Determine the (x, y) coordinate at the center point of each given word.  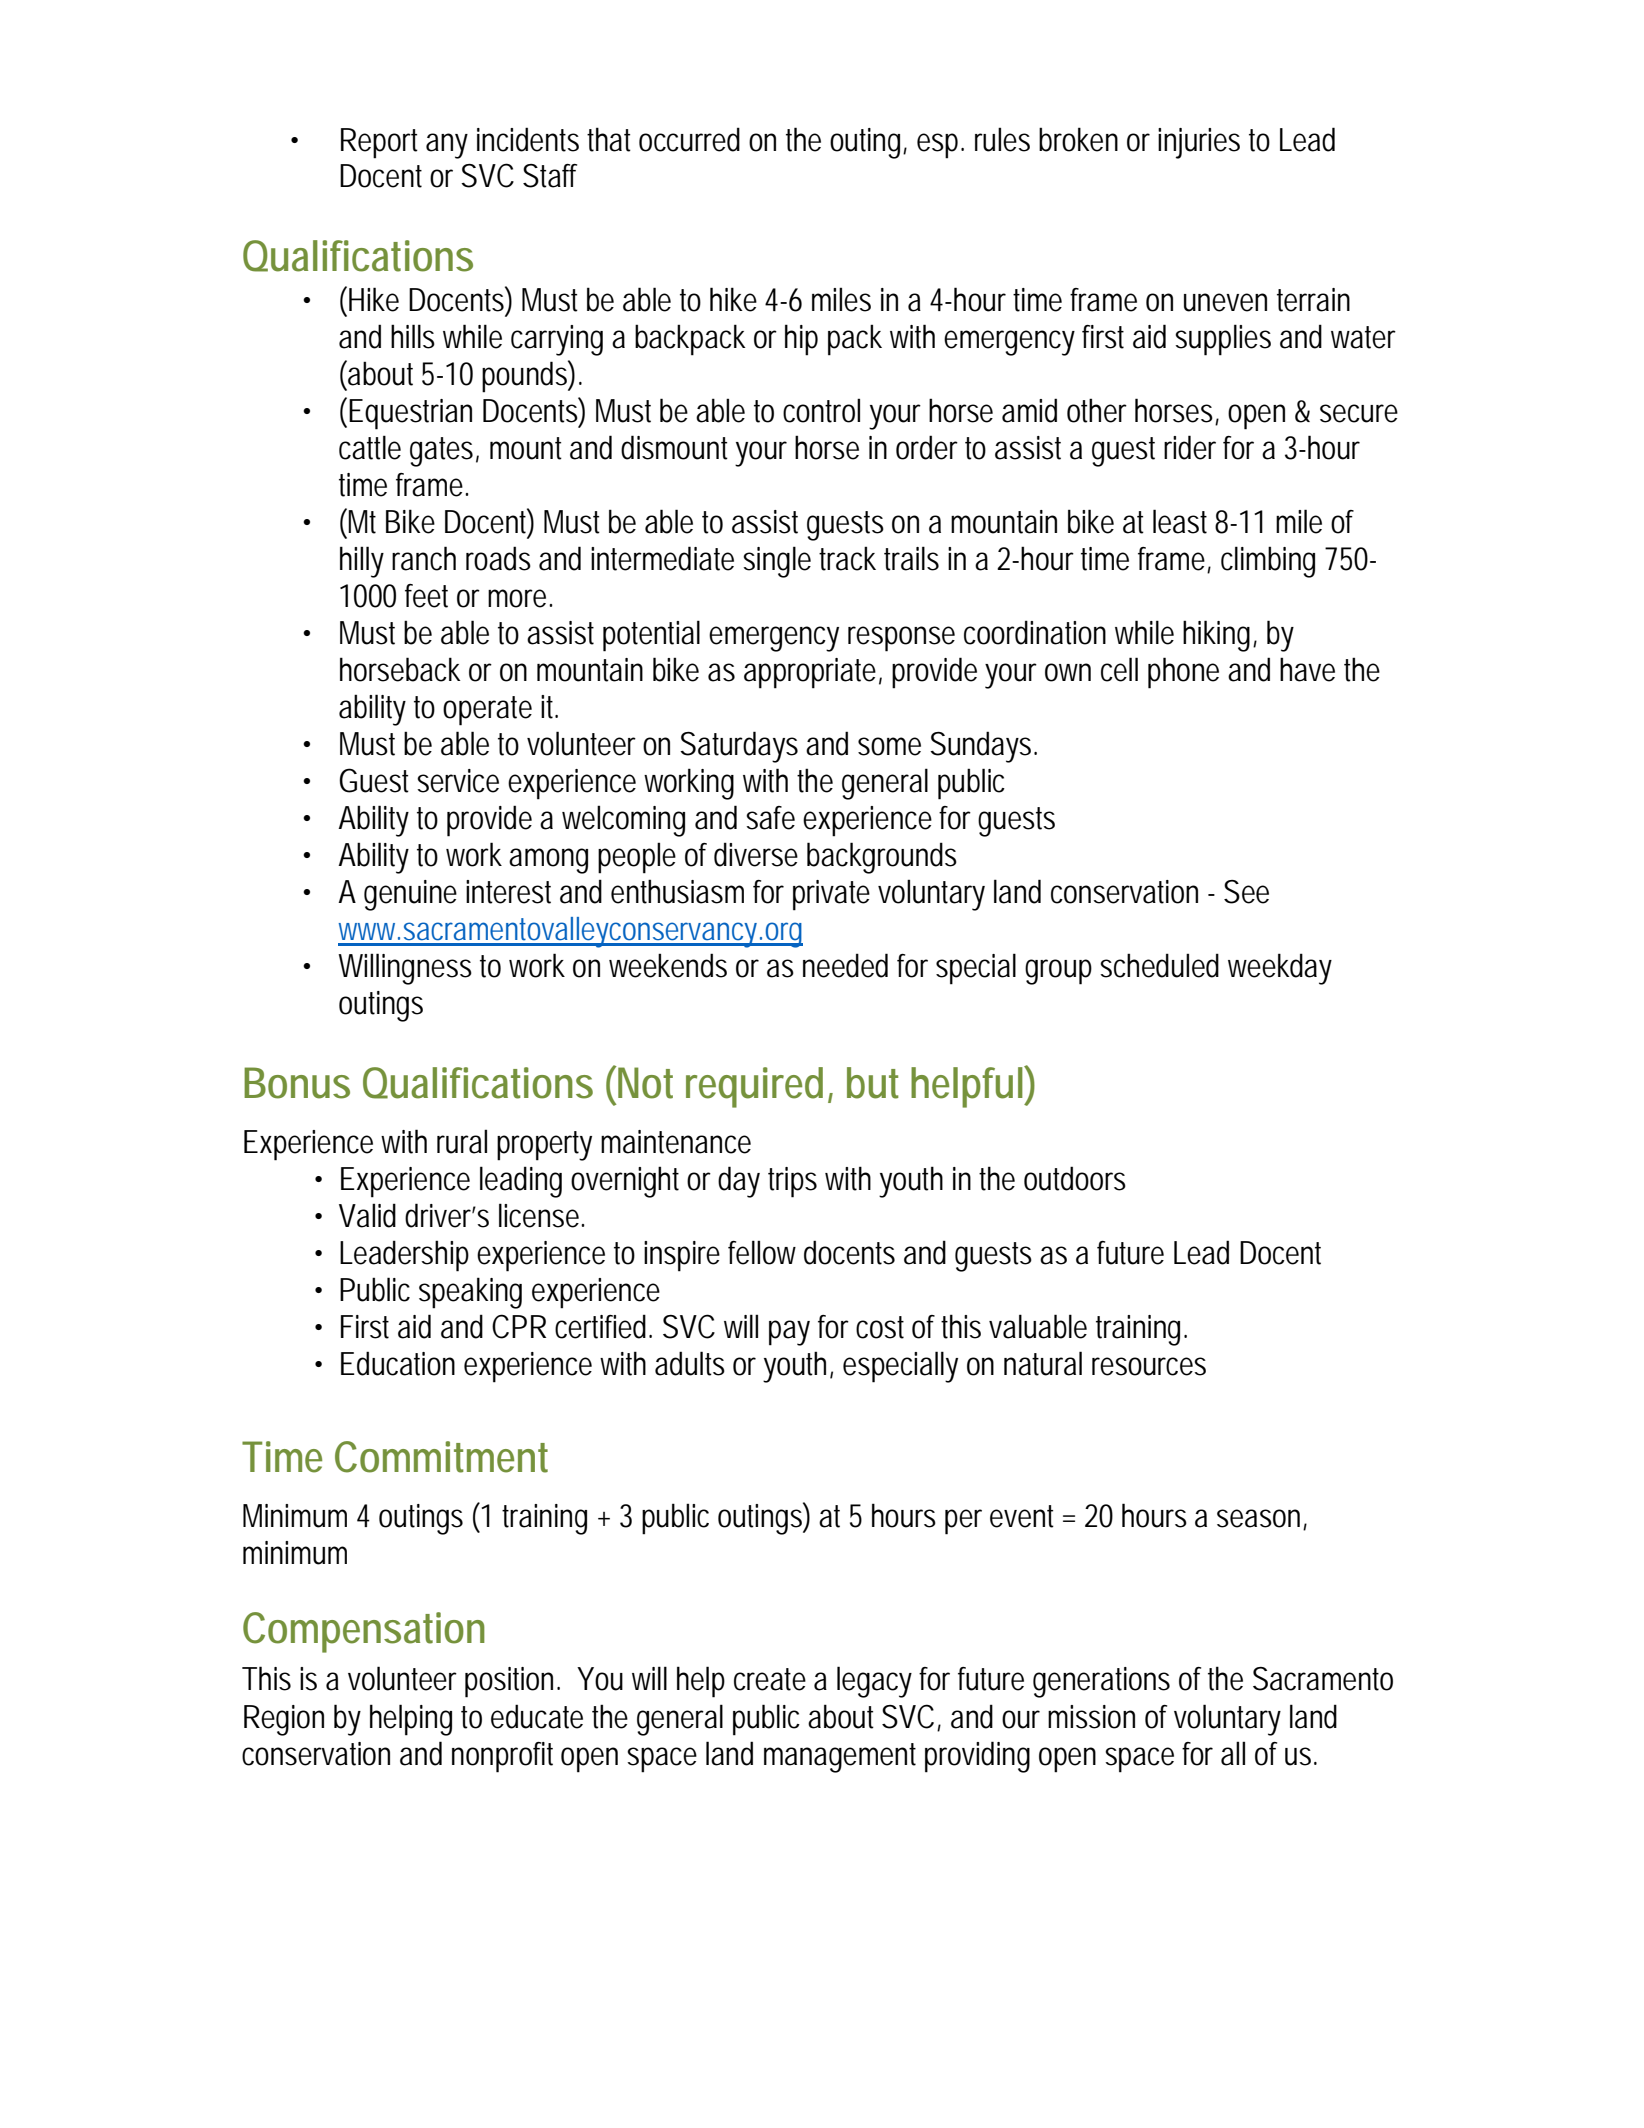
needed (845, 965)
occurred (689, 139)
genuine (410, 895)
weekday (1280, 969)
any (447, 146)
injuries (1199, 143)
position (511, 1682)
